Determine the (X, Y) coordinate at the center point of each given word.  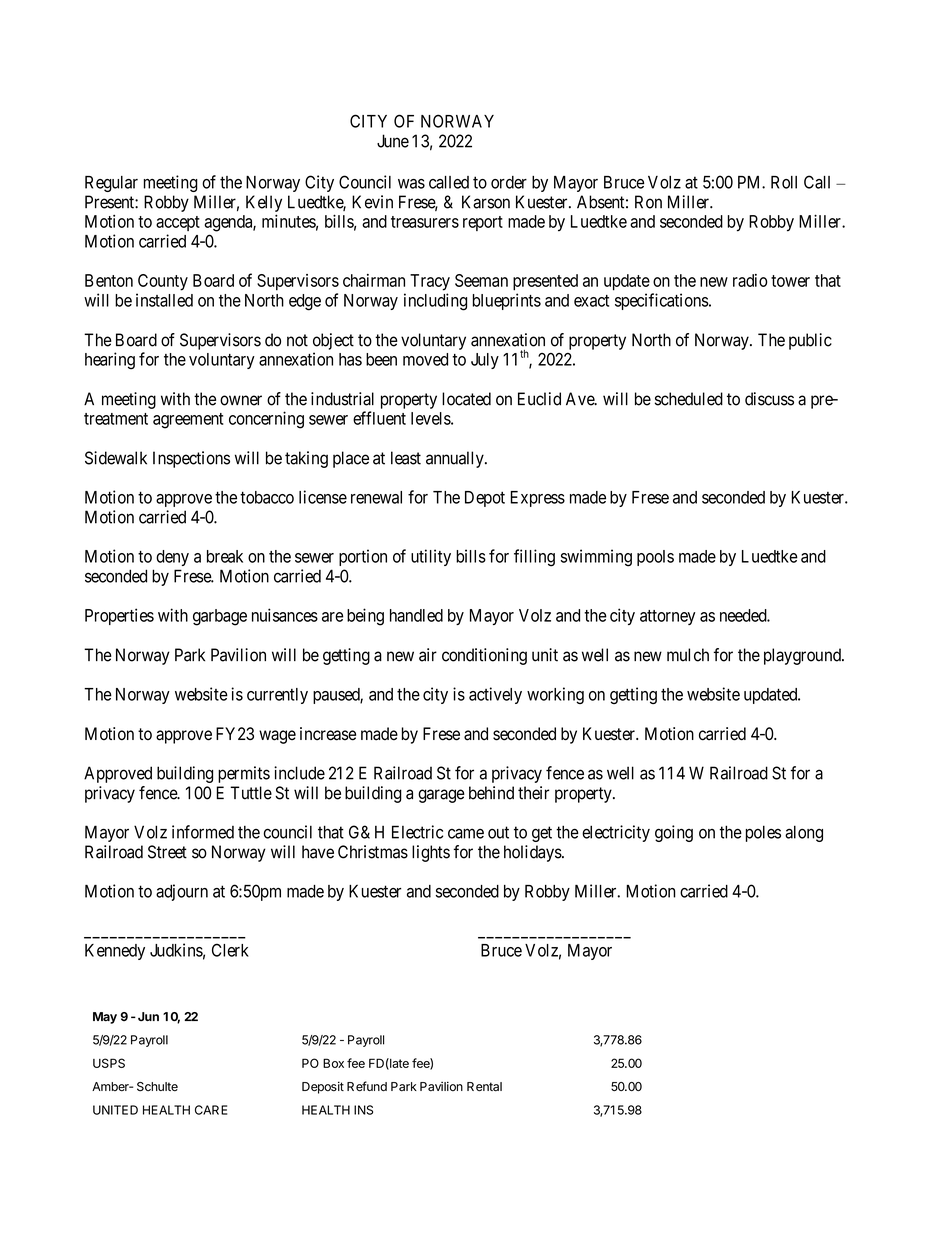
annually (456, 459)
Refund (367, 1086)
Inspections (191, 459)
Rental (484, 1087)
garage (441, 796)
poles (763, 833)
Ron (648, 202)
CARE (211, 1110)
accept (178, 223)
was (411, 184)
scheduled (689, 399)
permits (244, 774)
